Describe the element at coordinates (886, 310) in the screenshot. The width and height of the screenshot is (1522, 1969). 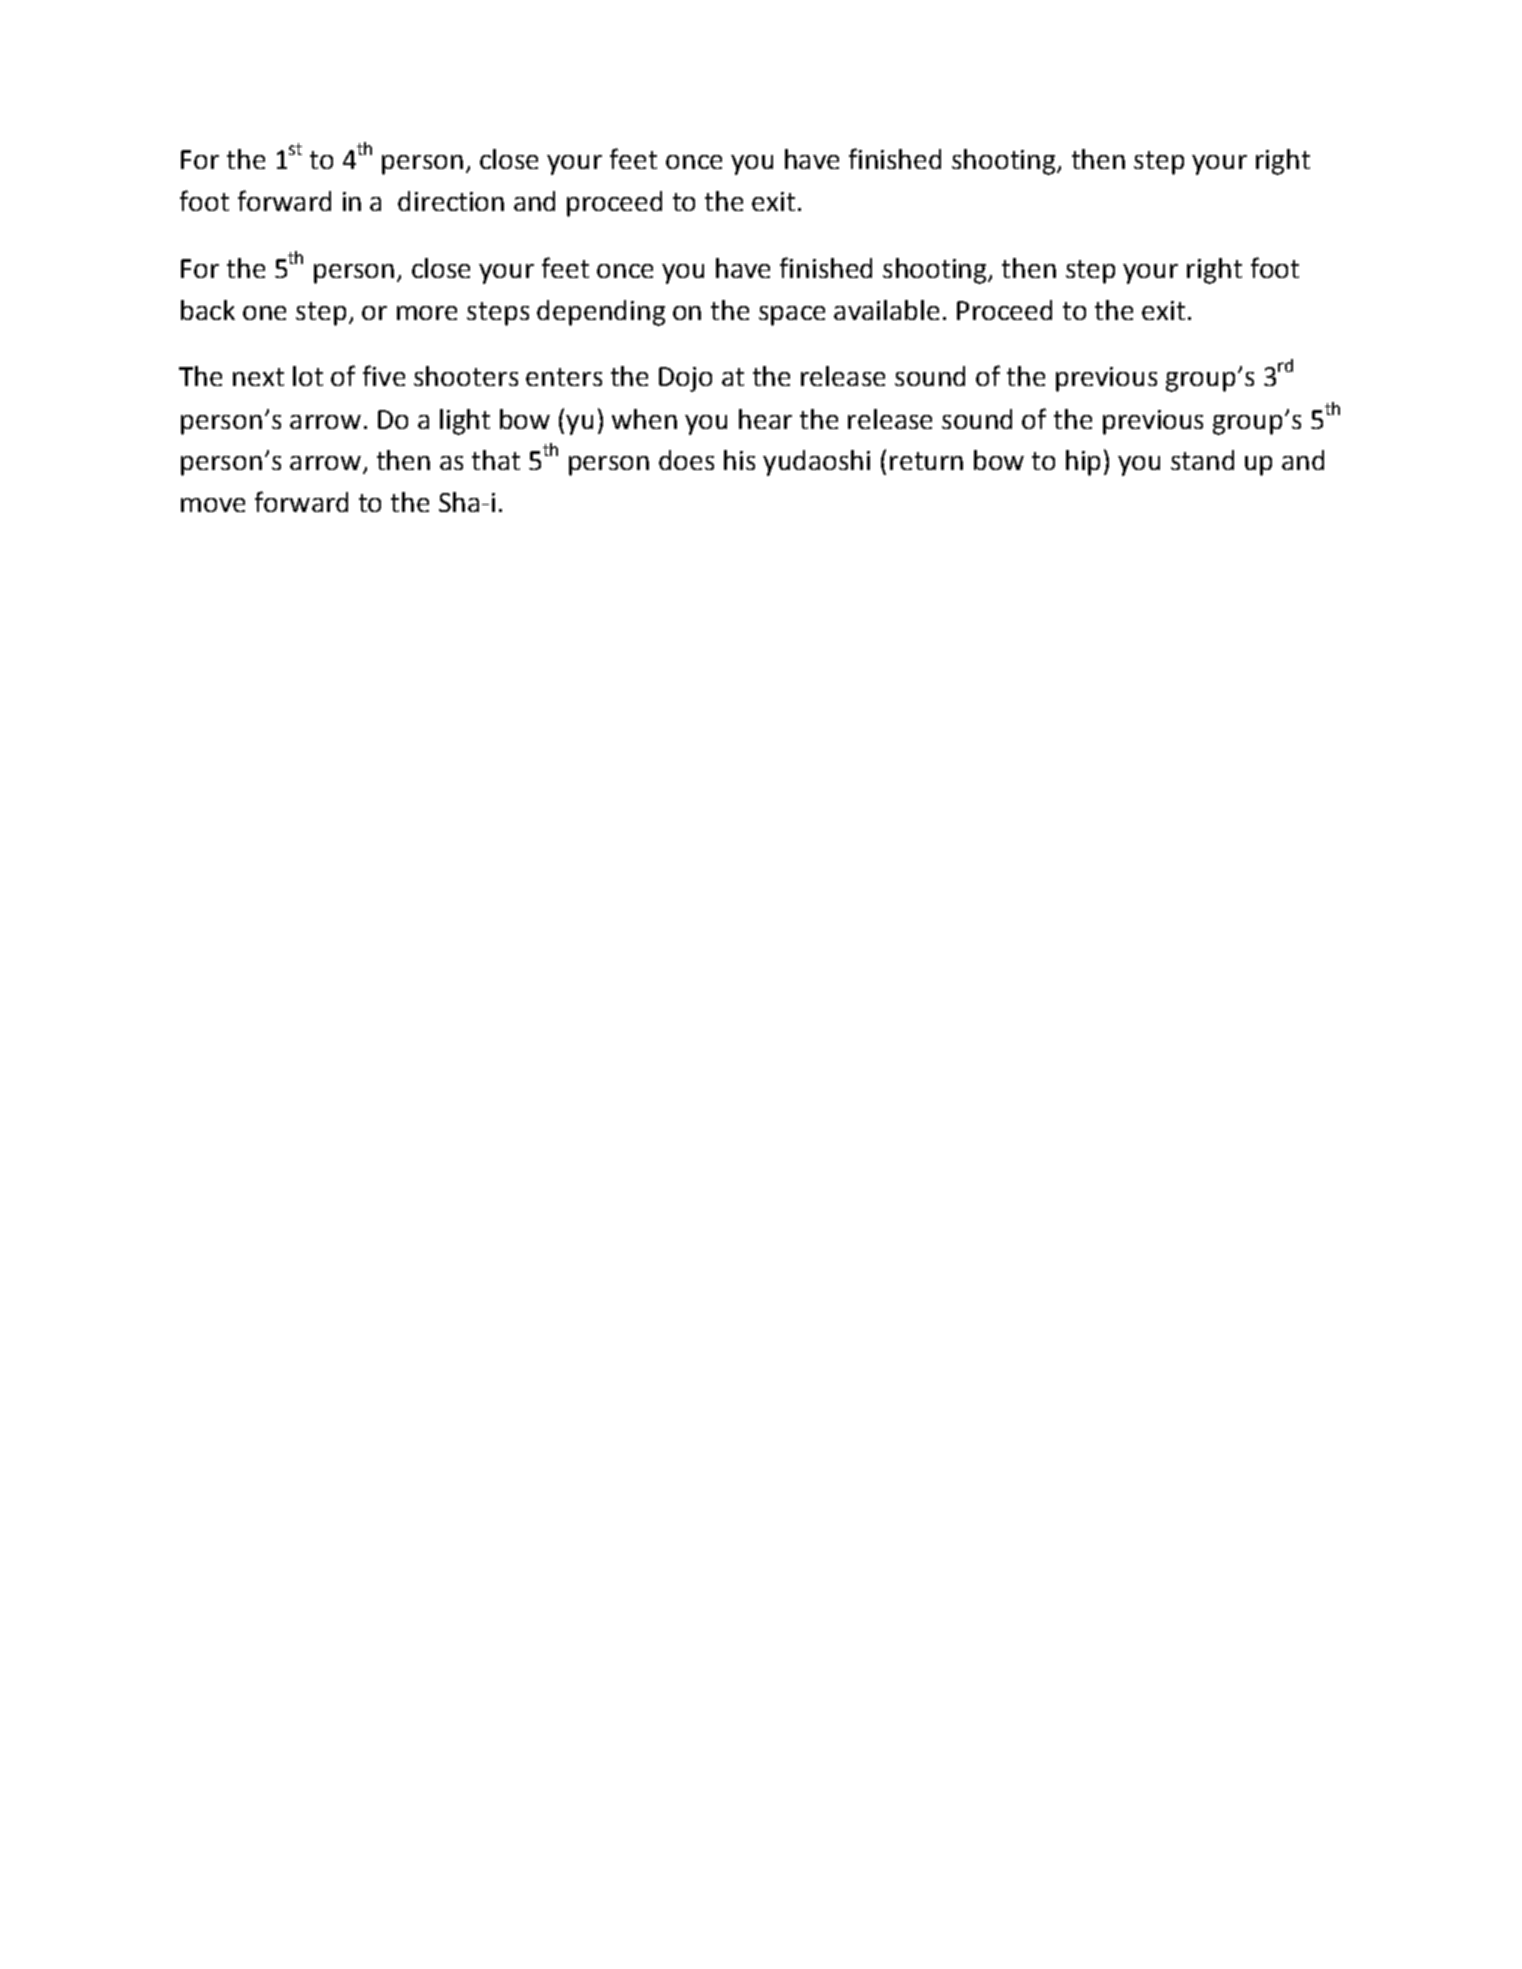
I see `available` at that location.
